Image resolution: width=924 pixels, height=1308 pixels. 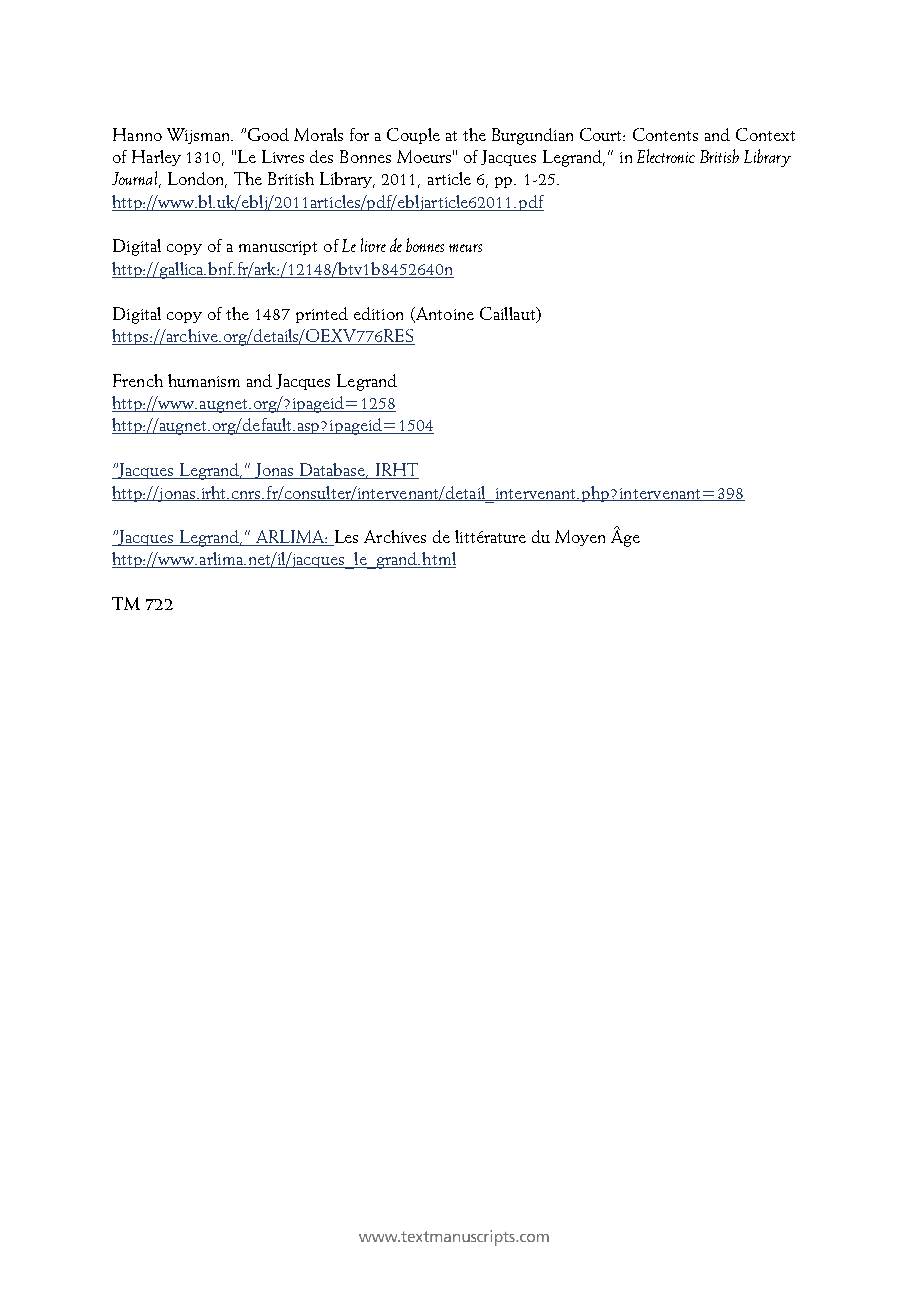 I want to click on Harley, so click(x=156, y=158).
